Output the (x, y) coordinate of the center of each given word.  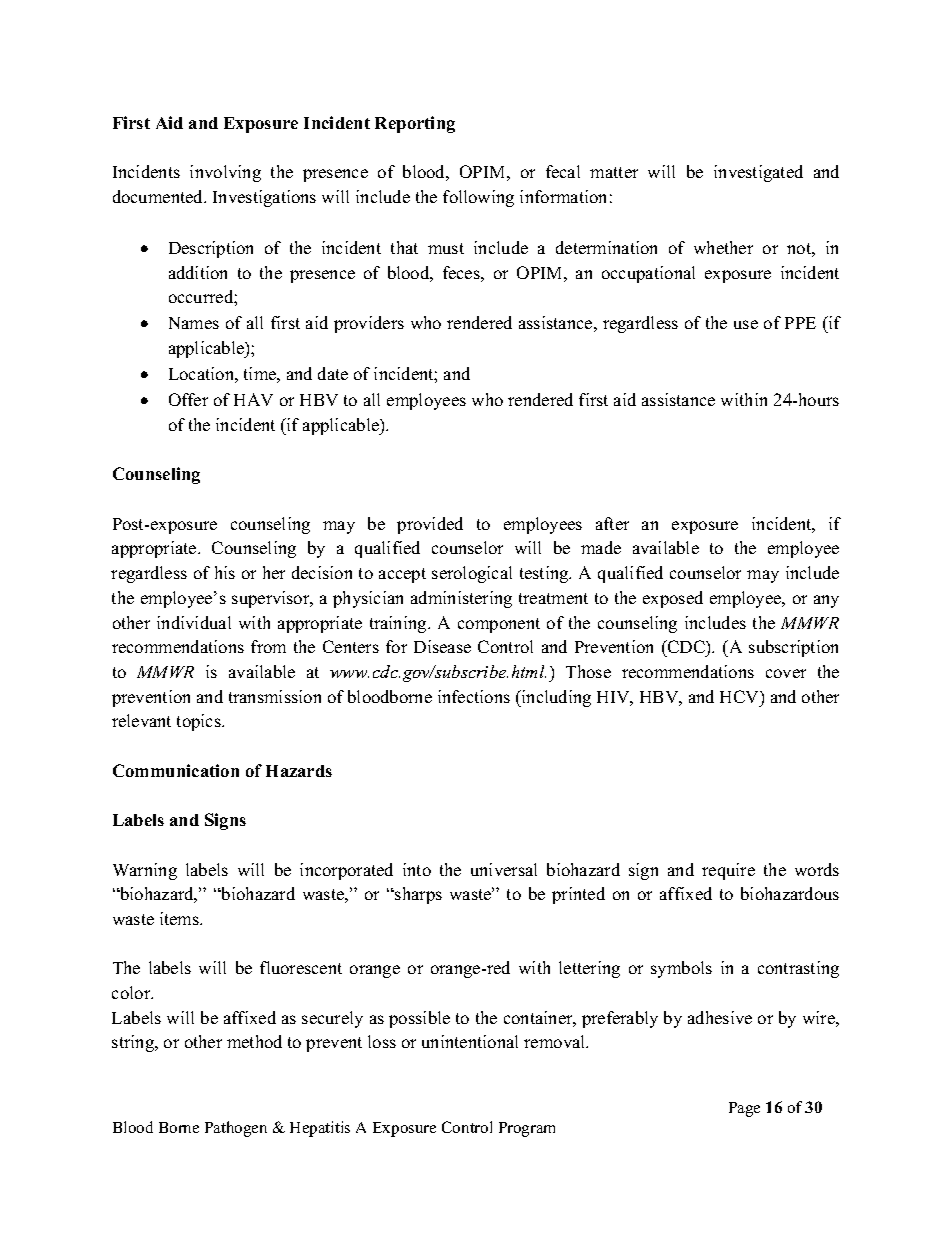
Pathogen (236, 1129)
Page (744, 1109)
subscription (793, 648)
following (478, 198)
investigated (758, 173)
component (499, 625)
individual (194, 622)
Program (527, 1129)
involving (225, 173)
